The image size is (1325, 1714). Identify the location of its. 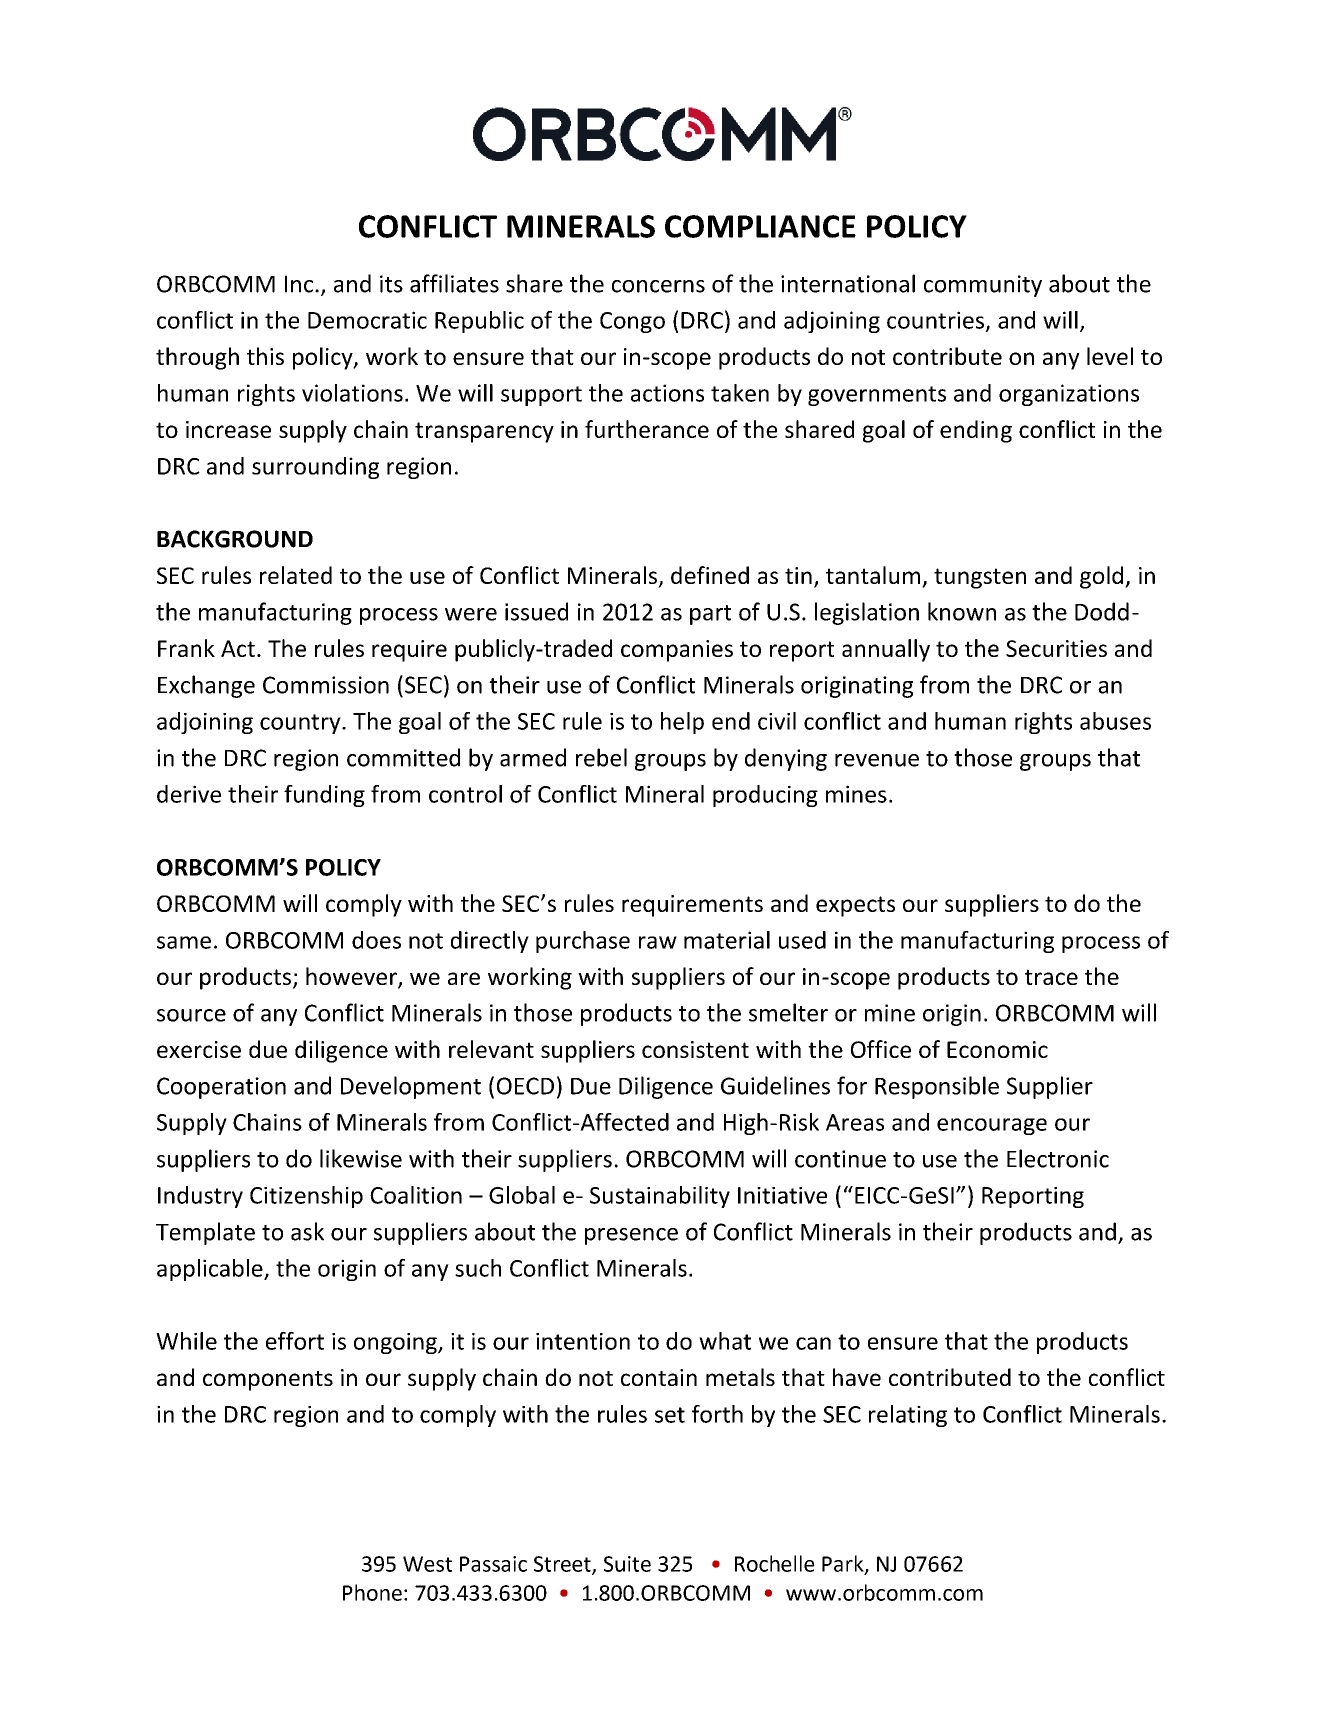
(391, 284).
